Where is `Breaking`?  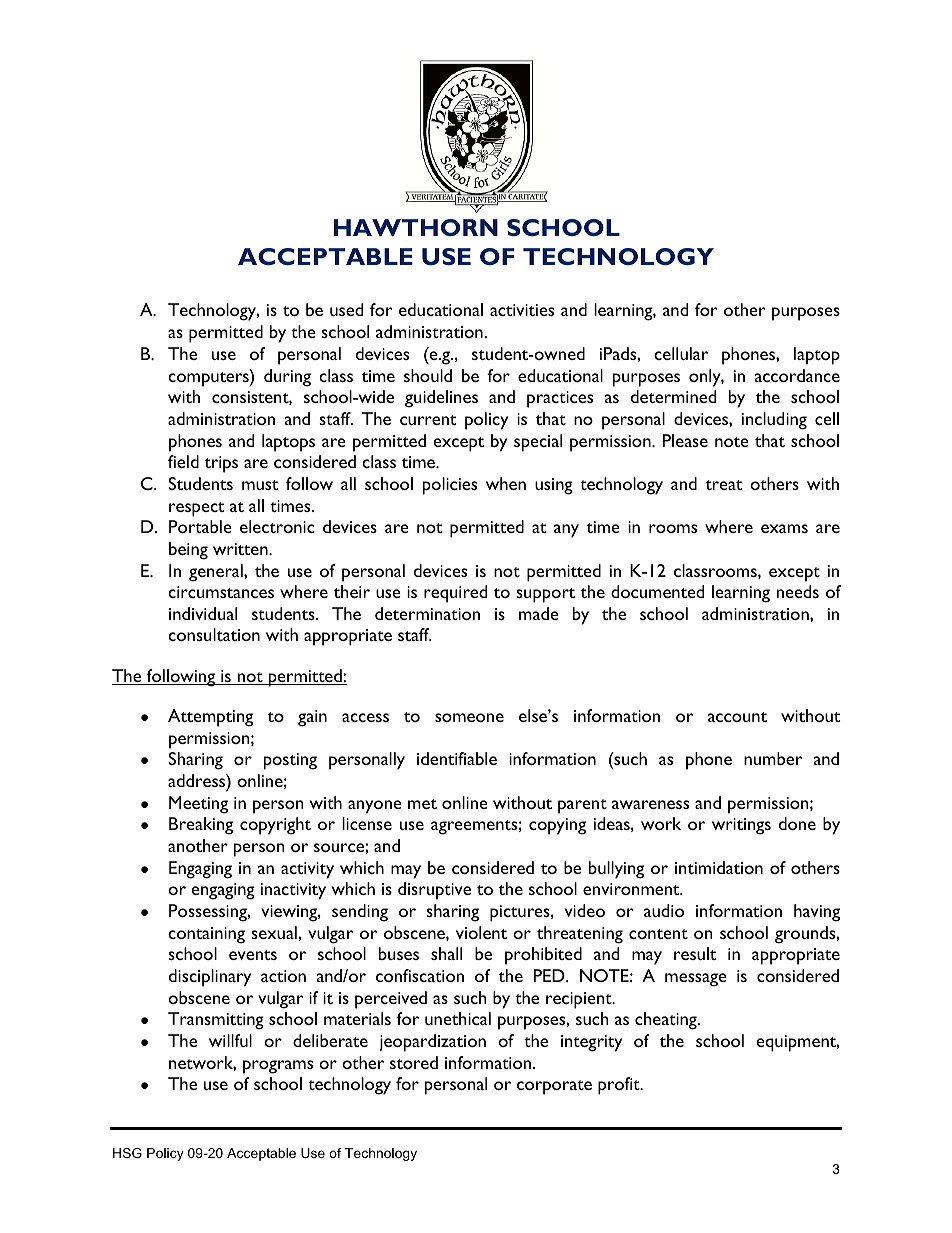
Breaking is located at coordinates (201, 826).
